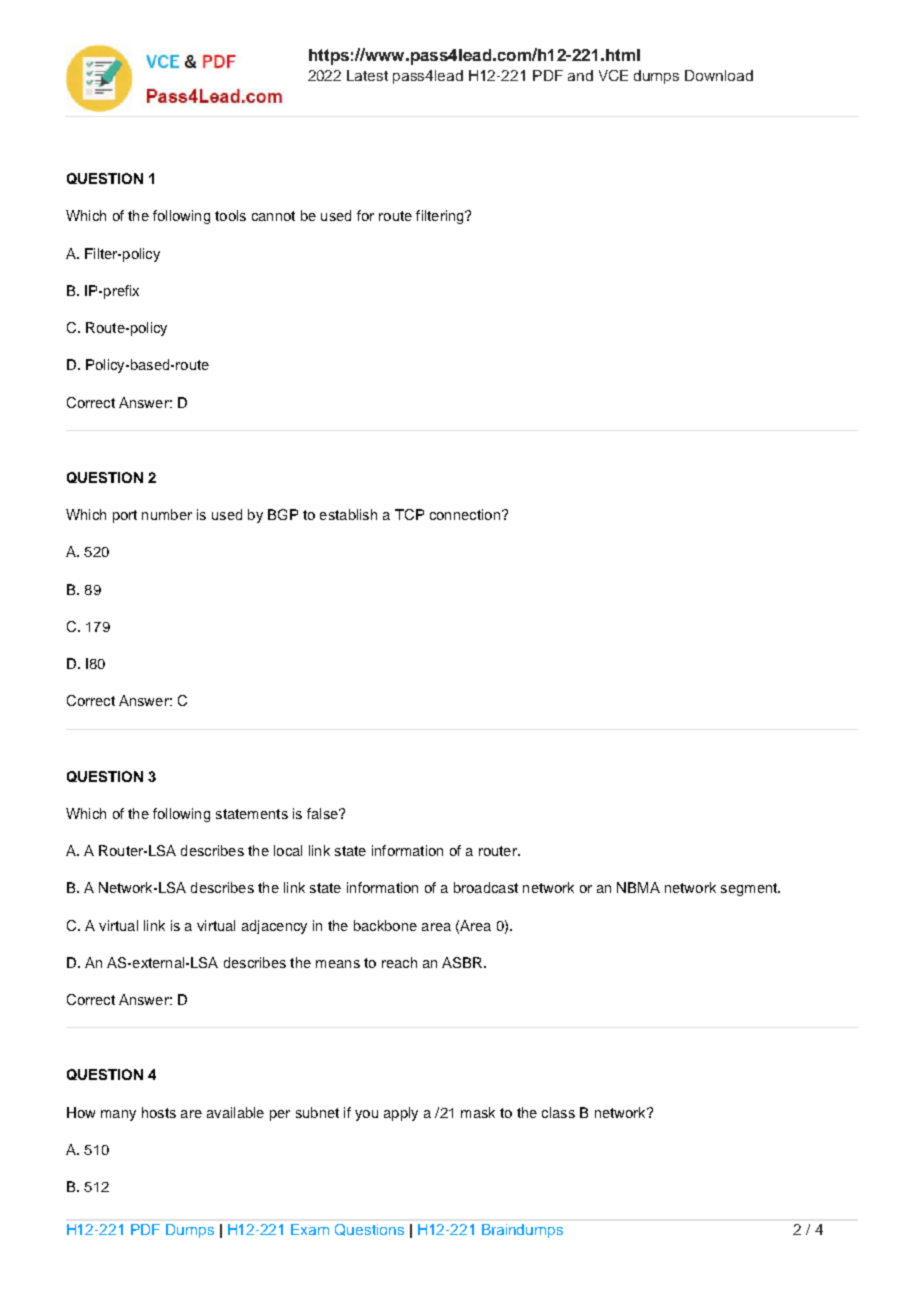 The image size is (924, 1308). What do you see at coordinates (159, 1112) in the screenshot?
I see `hosts` at bounding box center [159, 1112].
